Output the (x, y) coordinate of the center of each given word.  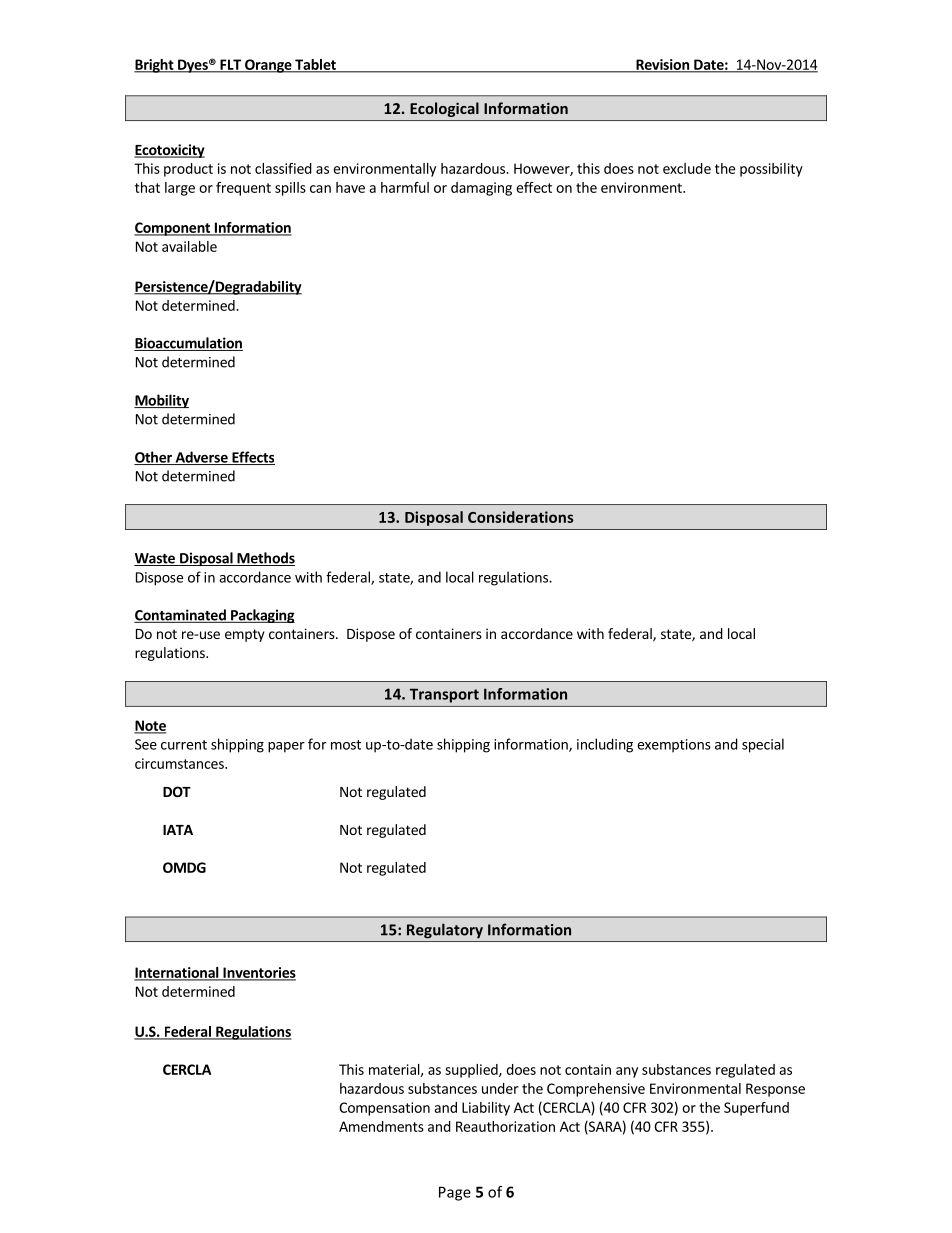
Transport (444, 696)
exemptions (674, 746)
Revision (662, 65)
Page (455, 1193)
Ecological (444, 109)
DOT (177, 791)
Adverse (201, 458)
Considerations (520, 517)
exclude (687, 168)
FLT (230, 65)
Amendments (381, 1126)
